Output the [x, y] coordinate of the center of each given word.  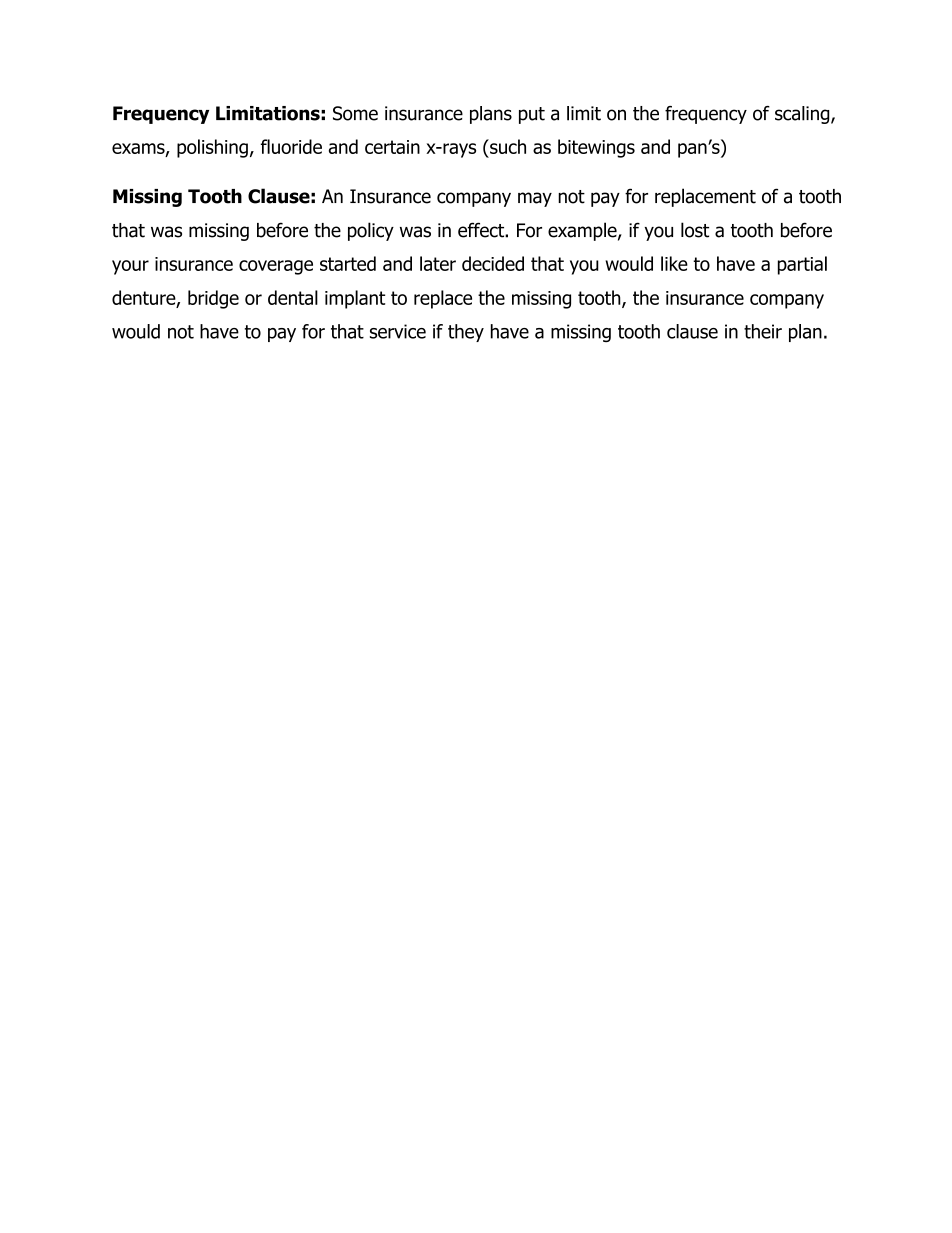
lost [695, 230]
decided [493, 263]
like [674, 263]
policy [371, 231]
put [532, 115]
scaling [803, 115]
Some [355, 113]
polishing [212, 148]
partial [802, 265]
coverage [276, 267]
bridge [213, 299]
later [438, 263]
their [763, 331]
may [535, 199]
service [398, 331]
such [507, 146]
